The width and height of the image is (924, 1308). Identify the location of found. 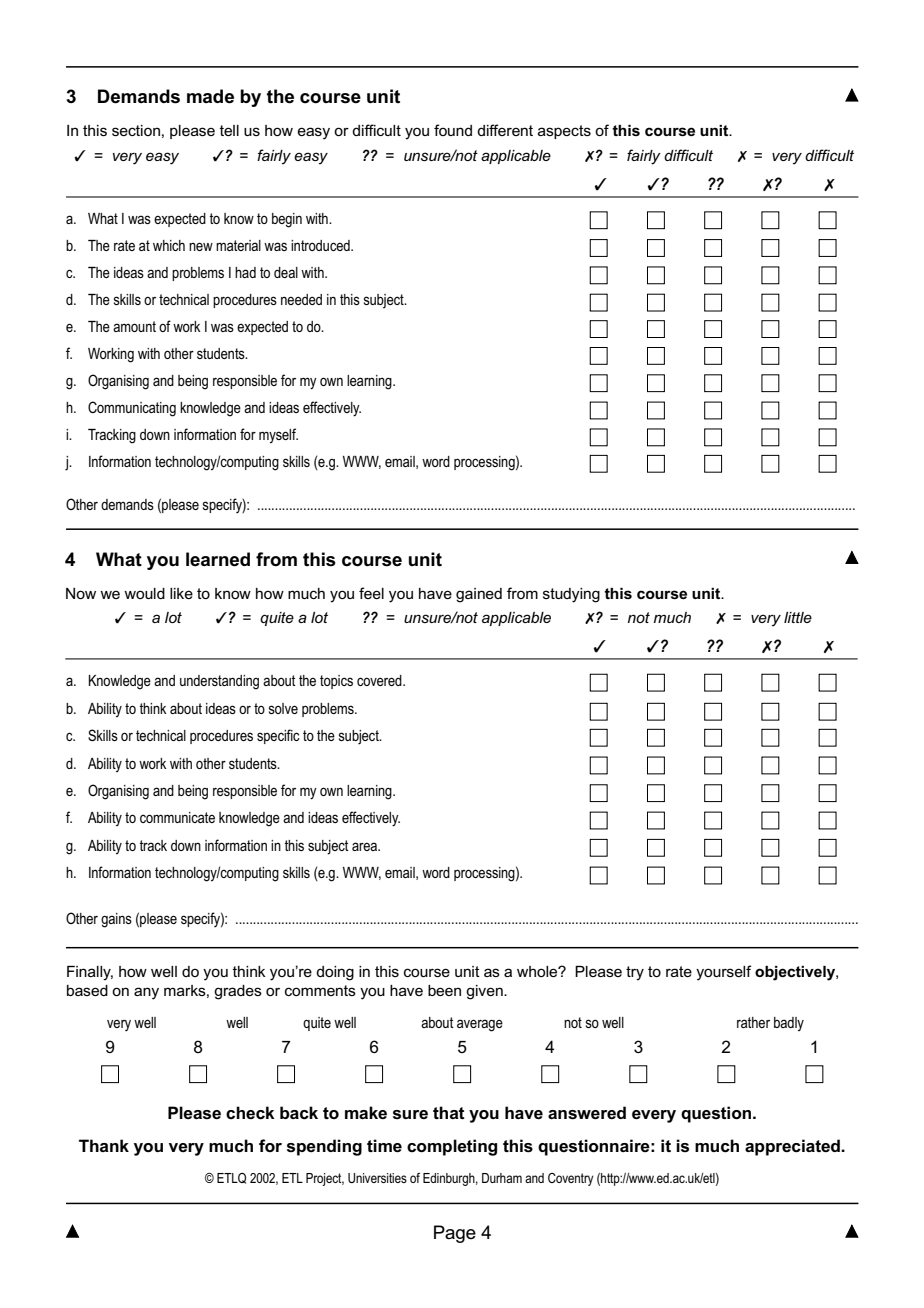
(453, 130).
